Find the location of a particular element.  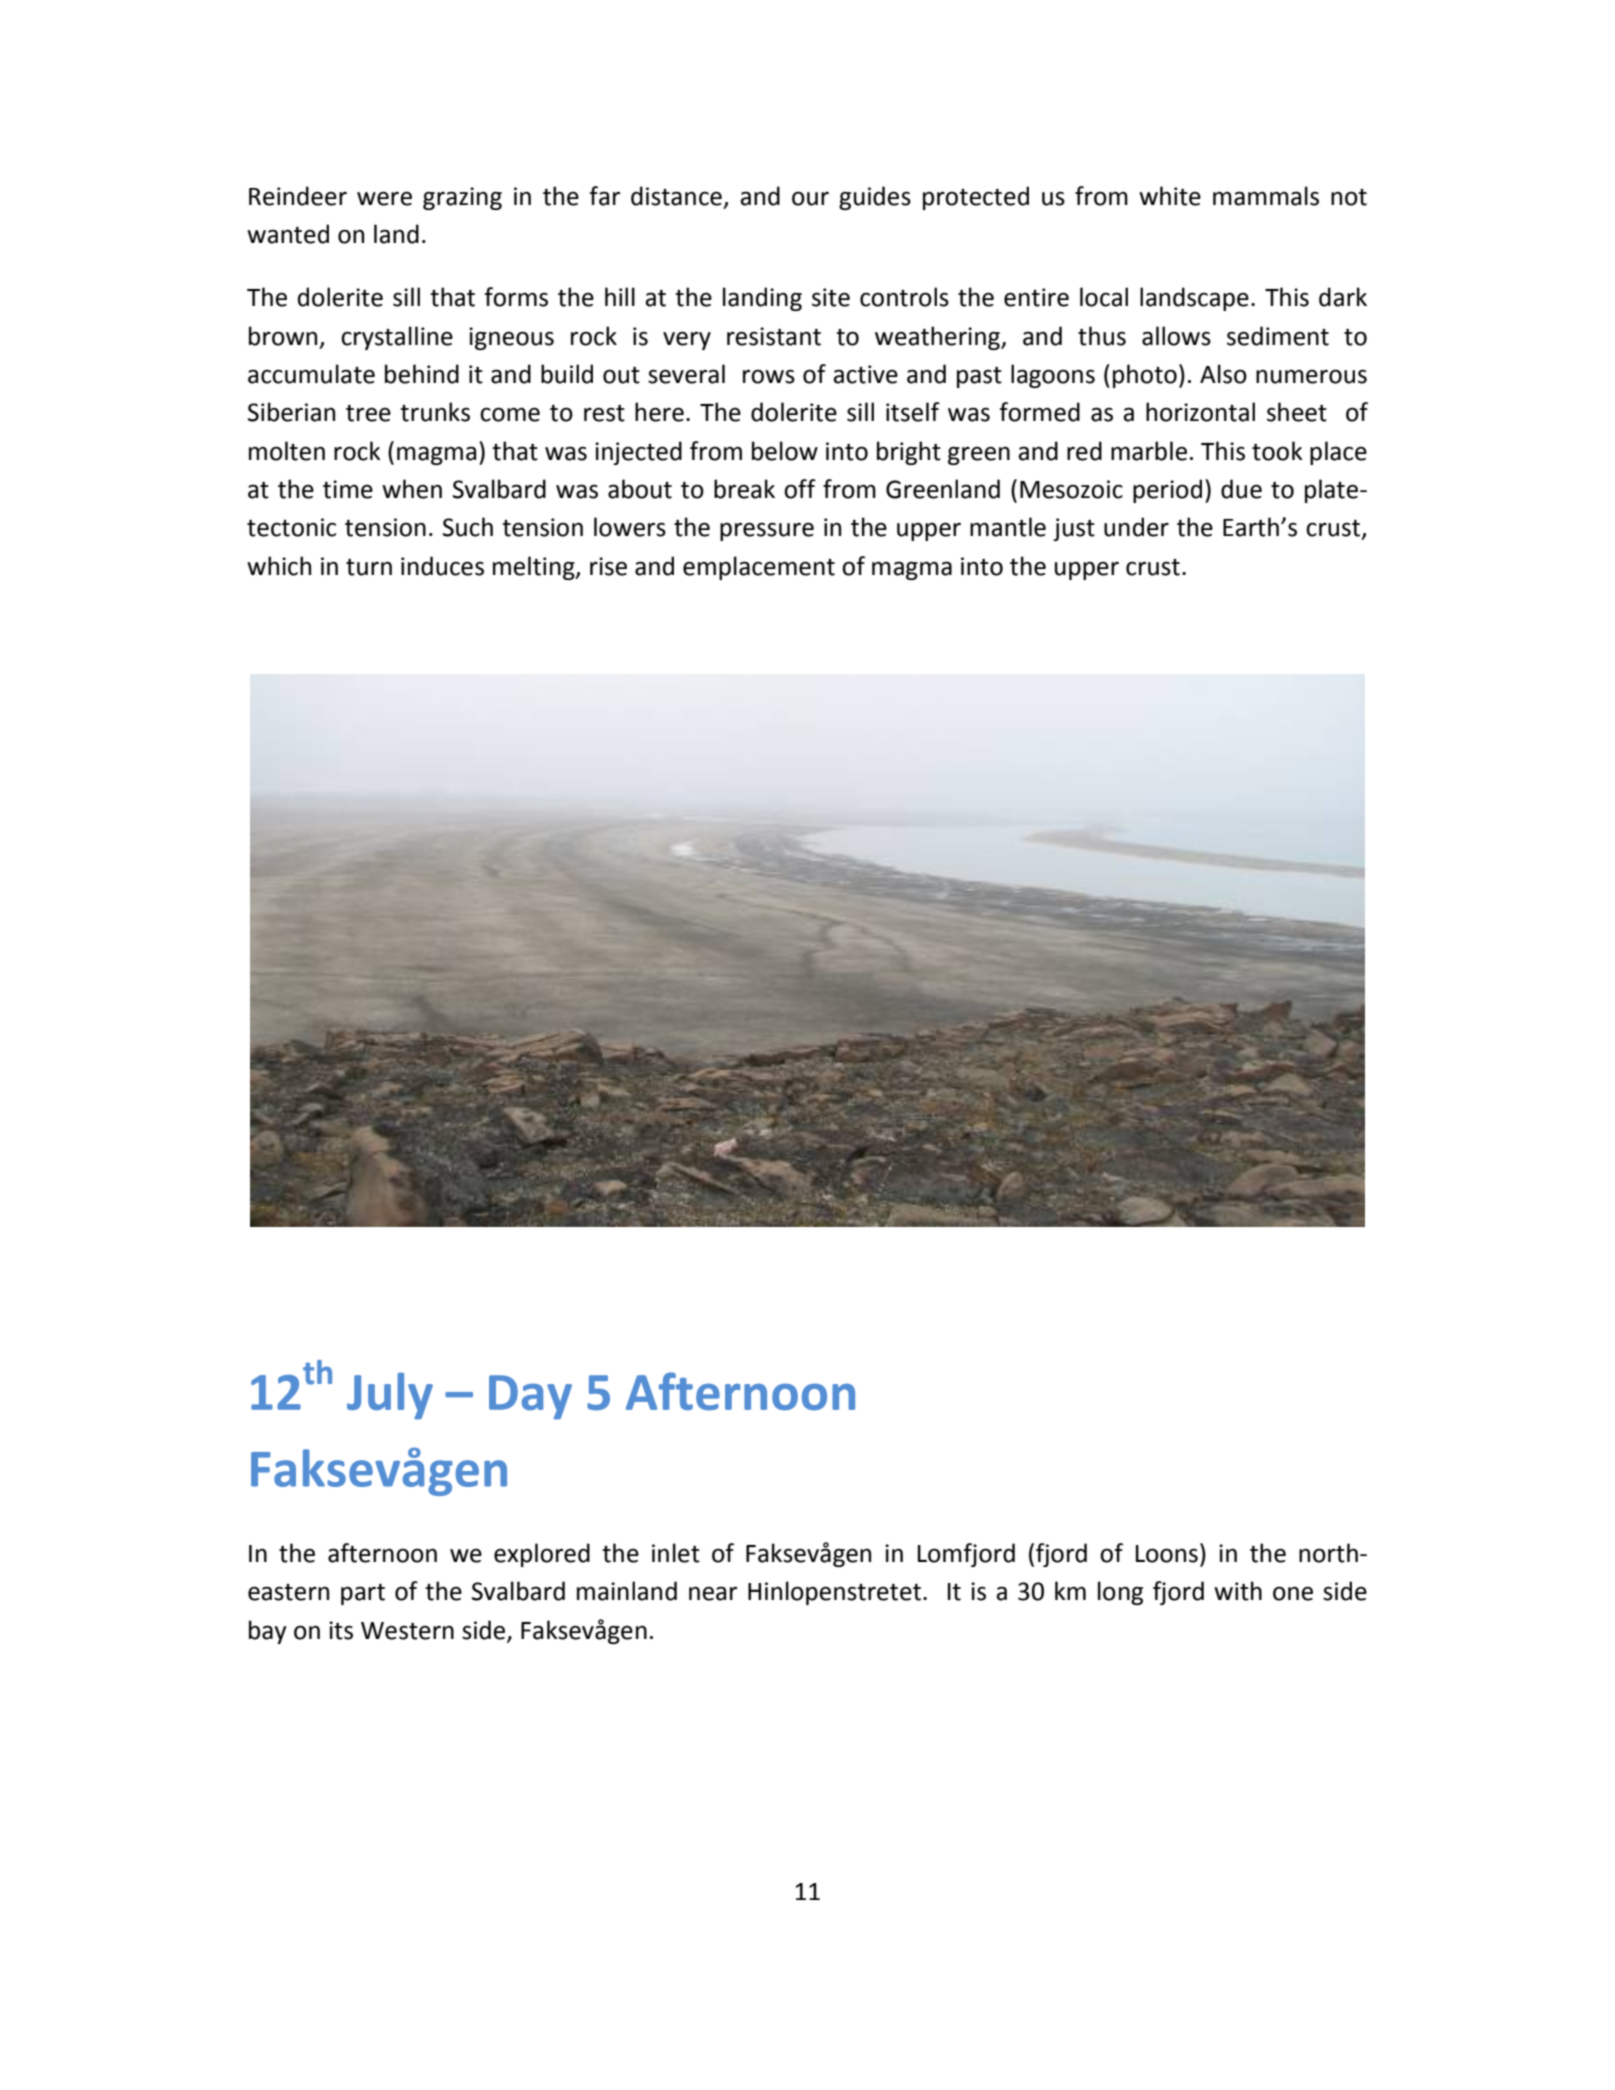

were is located at coordinates (384, 198).
